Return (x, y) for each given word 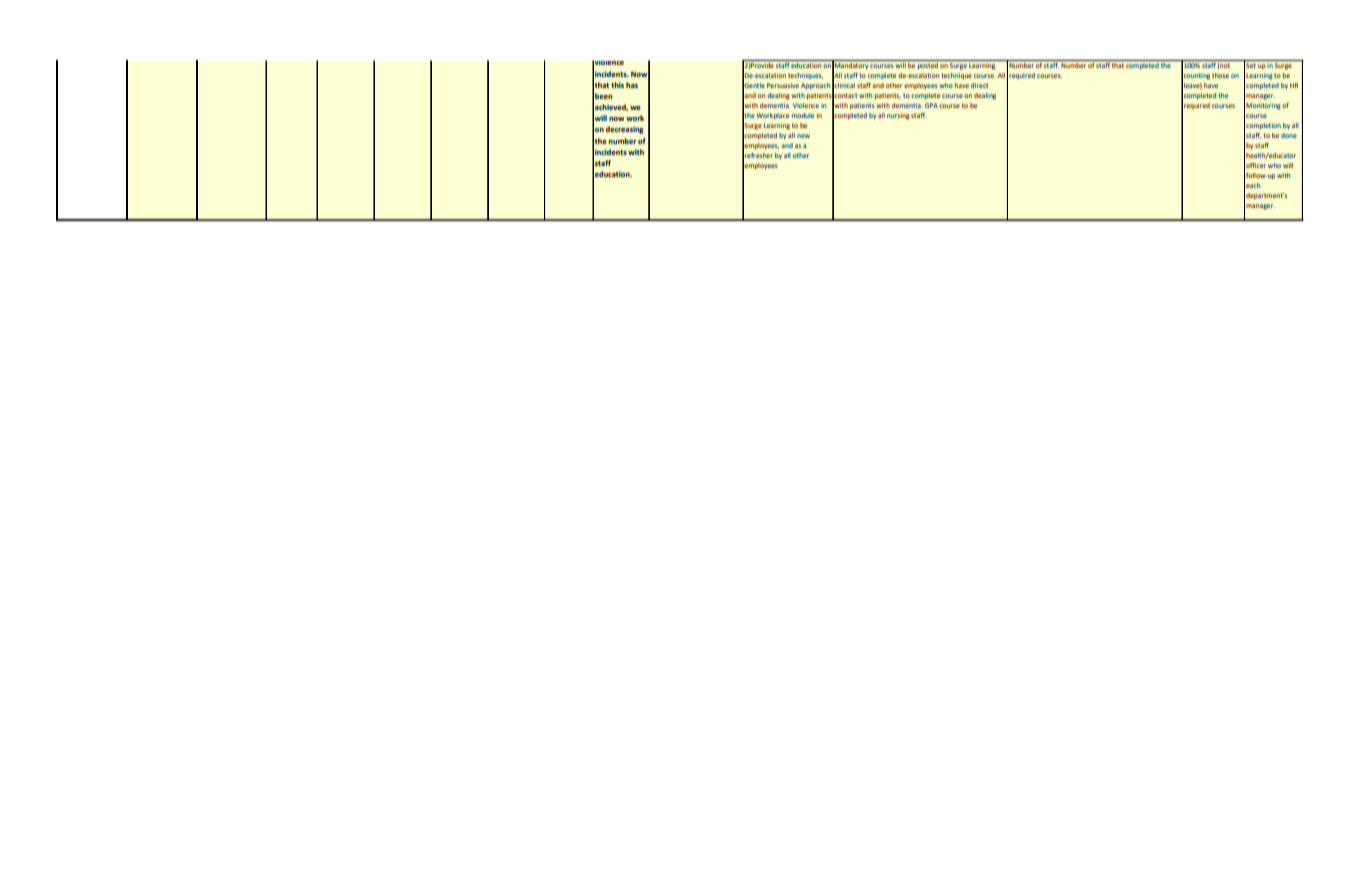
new (803, 136)
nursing (898, 116)
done (1289, 135)
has (632, 85)
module (803, 115)
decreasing (625, 130)
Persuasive (783, 85)
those (1220, 75)
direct (979, 85)
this (617, 85)
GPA (931, 105)
